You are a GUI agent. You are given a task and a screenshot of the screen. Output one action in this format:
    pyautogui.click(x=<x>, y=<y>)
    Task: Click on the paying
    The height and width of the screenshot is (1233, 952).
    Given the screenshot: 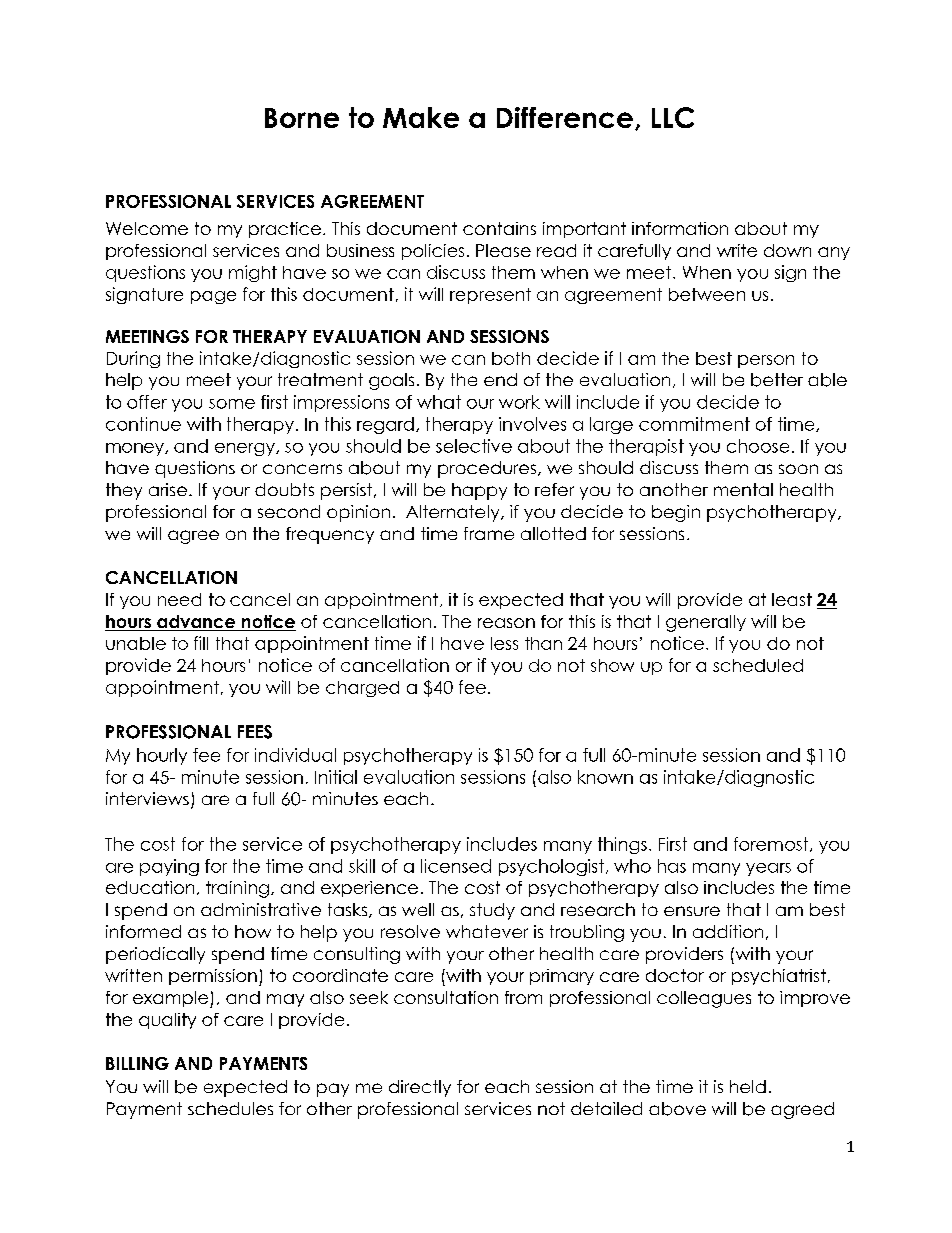 What is the action you would take?
    pyautogui.click(x=169, y=867)
